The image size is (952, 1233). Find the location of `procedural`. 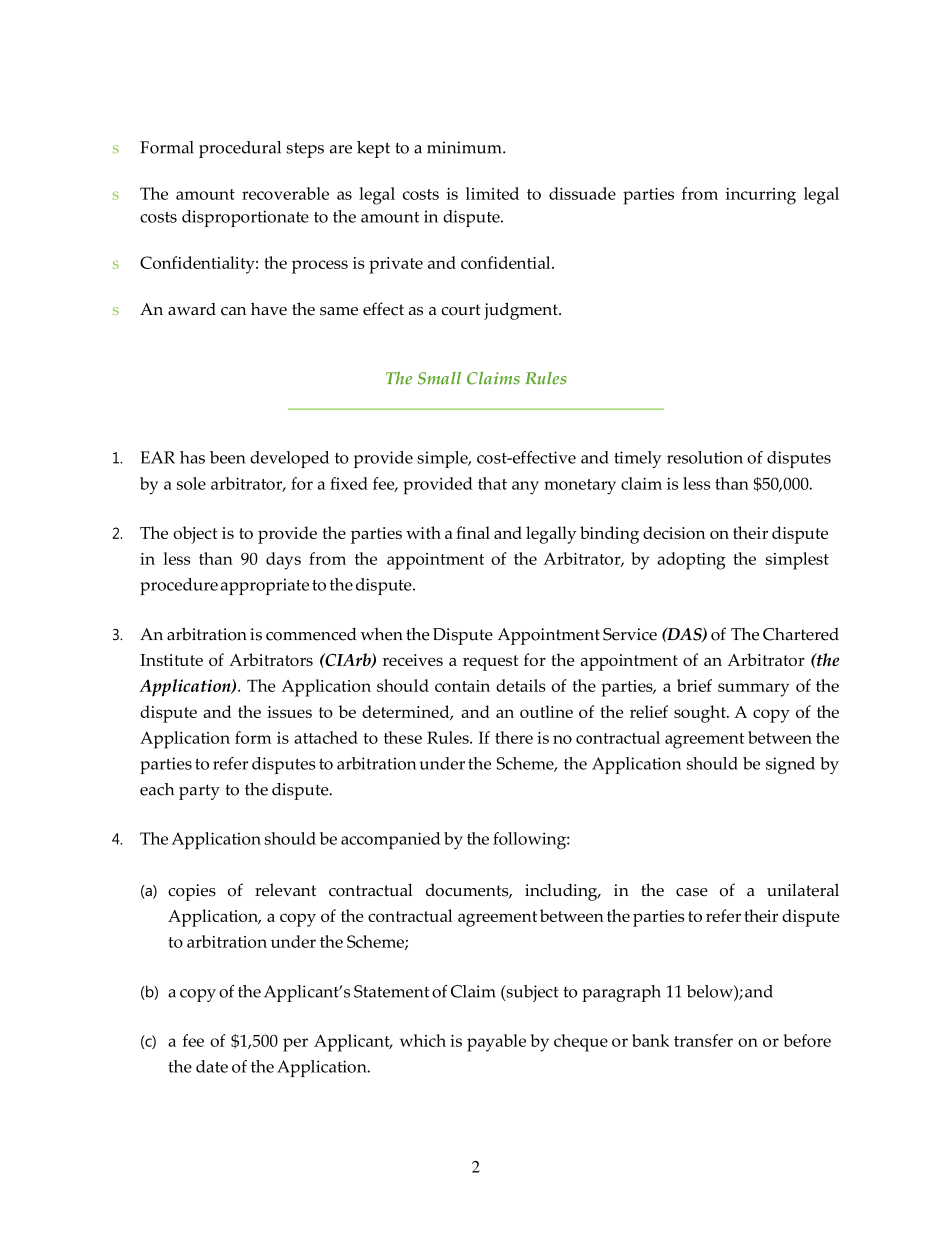

procedural is located at coordinates (240, 149).
